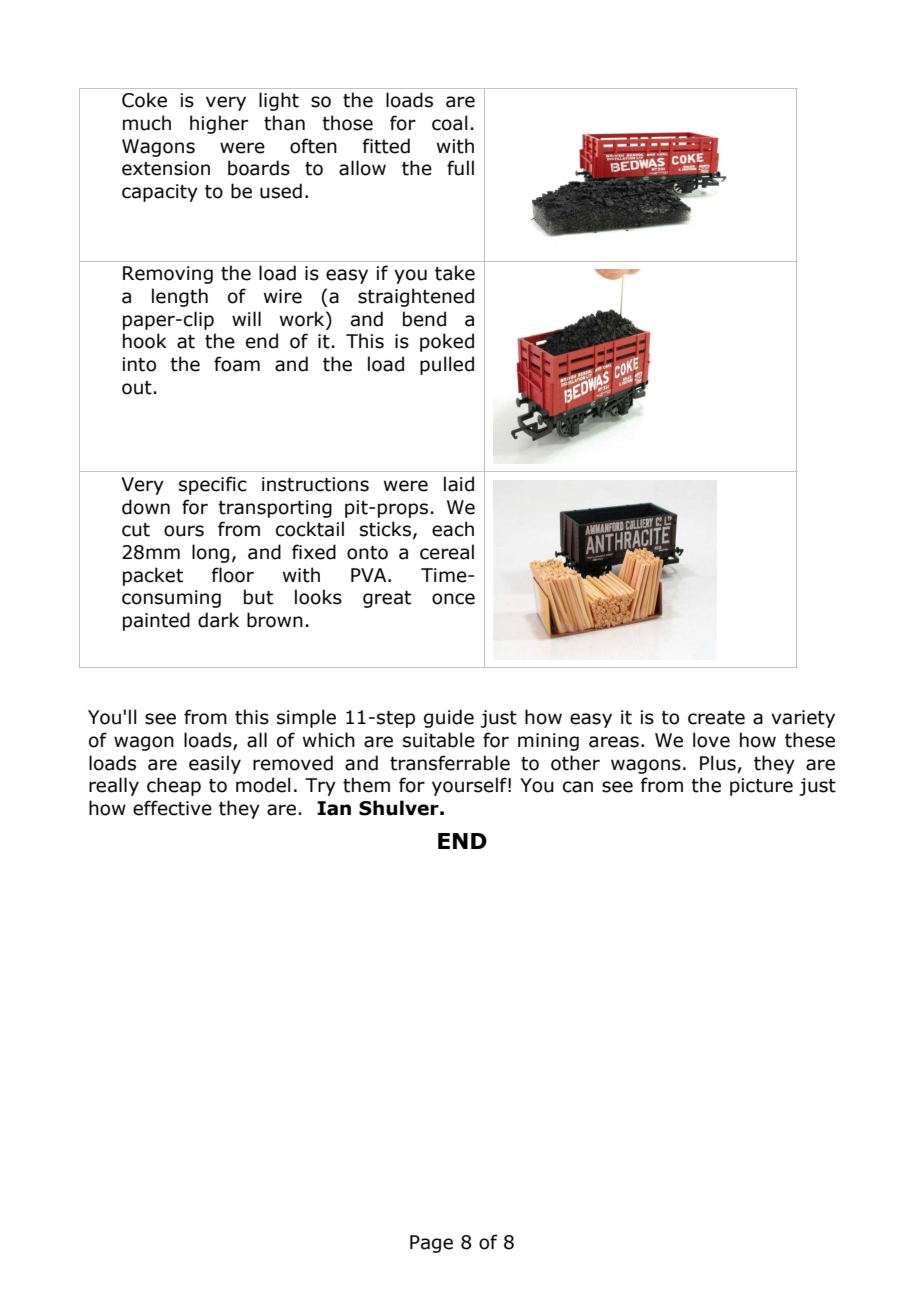  I want to click on Page, so click(431, 1244).
